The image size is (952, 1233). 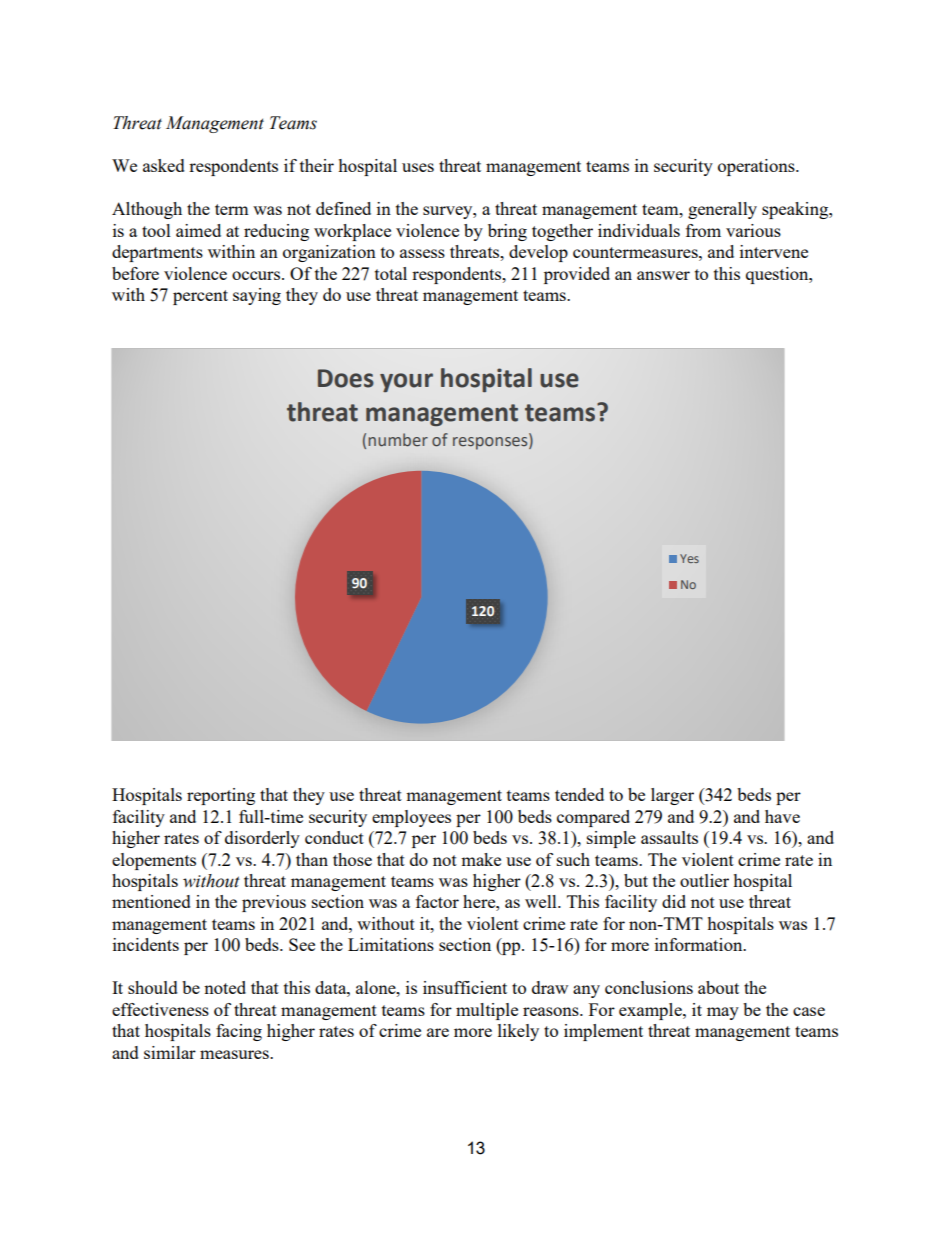 I want to click on generally, so click(x=722, y=210).
